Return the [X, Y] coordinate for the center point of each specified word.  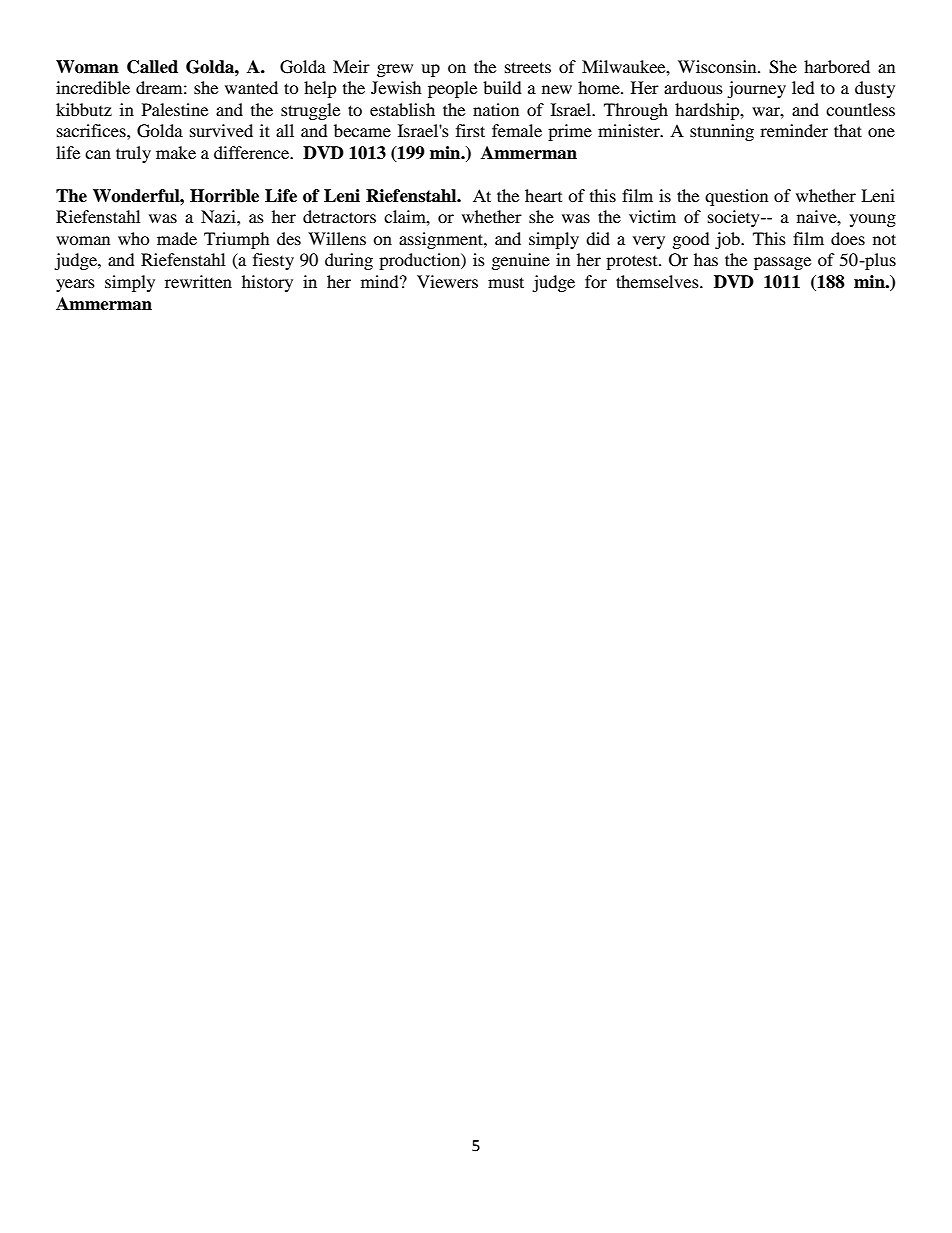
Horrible [224, 196]
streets [528, 67]
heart [543, 195]
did [598, 238]
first [470, 130]
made [177, 238]
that [848, 130]
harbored [837, 66]
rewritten [198, 281]
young [873, 220]
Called [152, 67]
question [736, 197]
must [506, 282]
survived [221, 130]
